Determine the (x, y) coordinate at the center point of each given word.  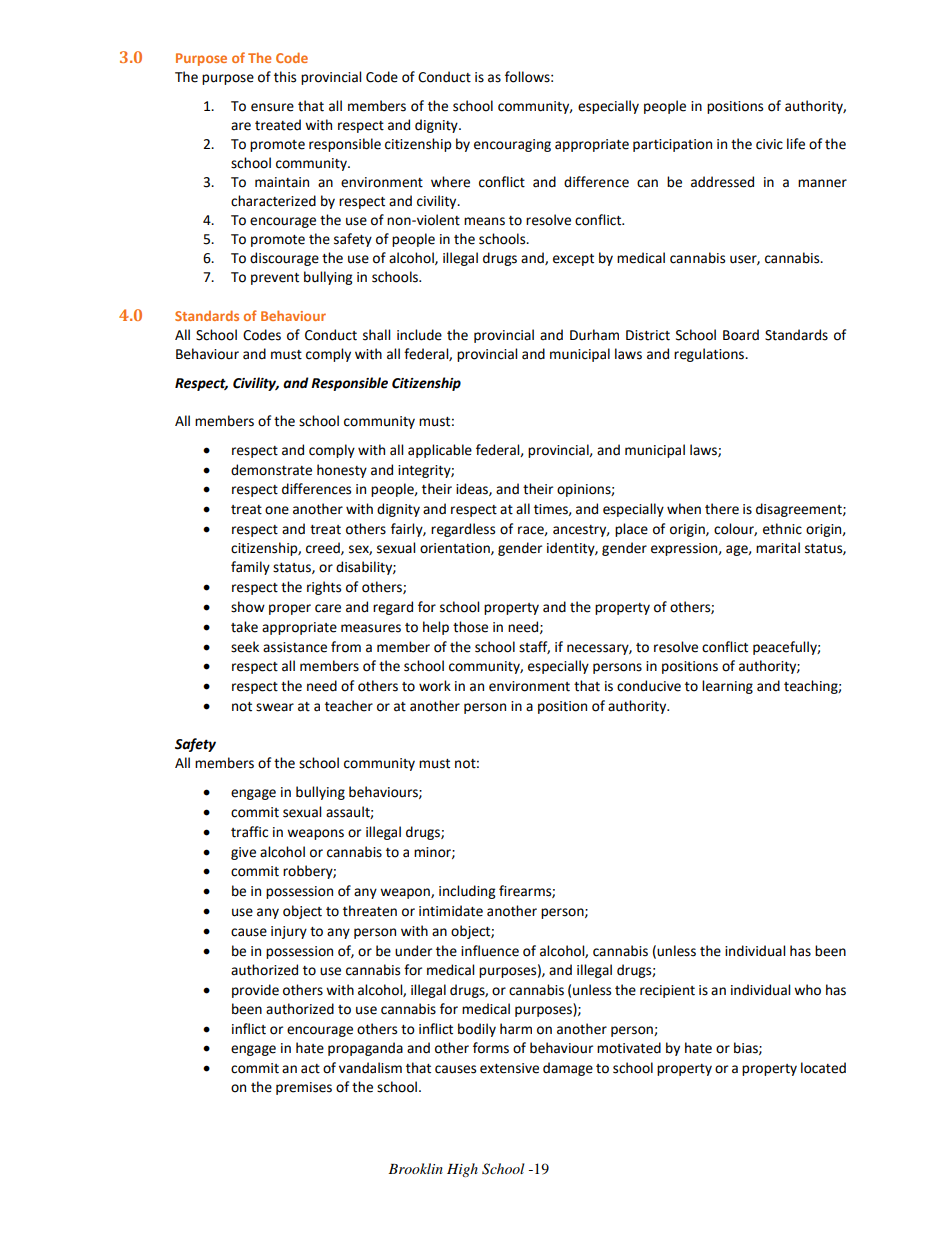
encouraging (512, 145)
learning (727, 687)
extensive (509, 1068)
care (328, 608)
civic (769, 144)
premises (304, 1088)
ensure (272, 107)
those (470, 627)
